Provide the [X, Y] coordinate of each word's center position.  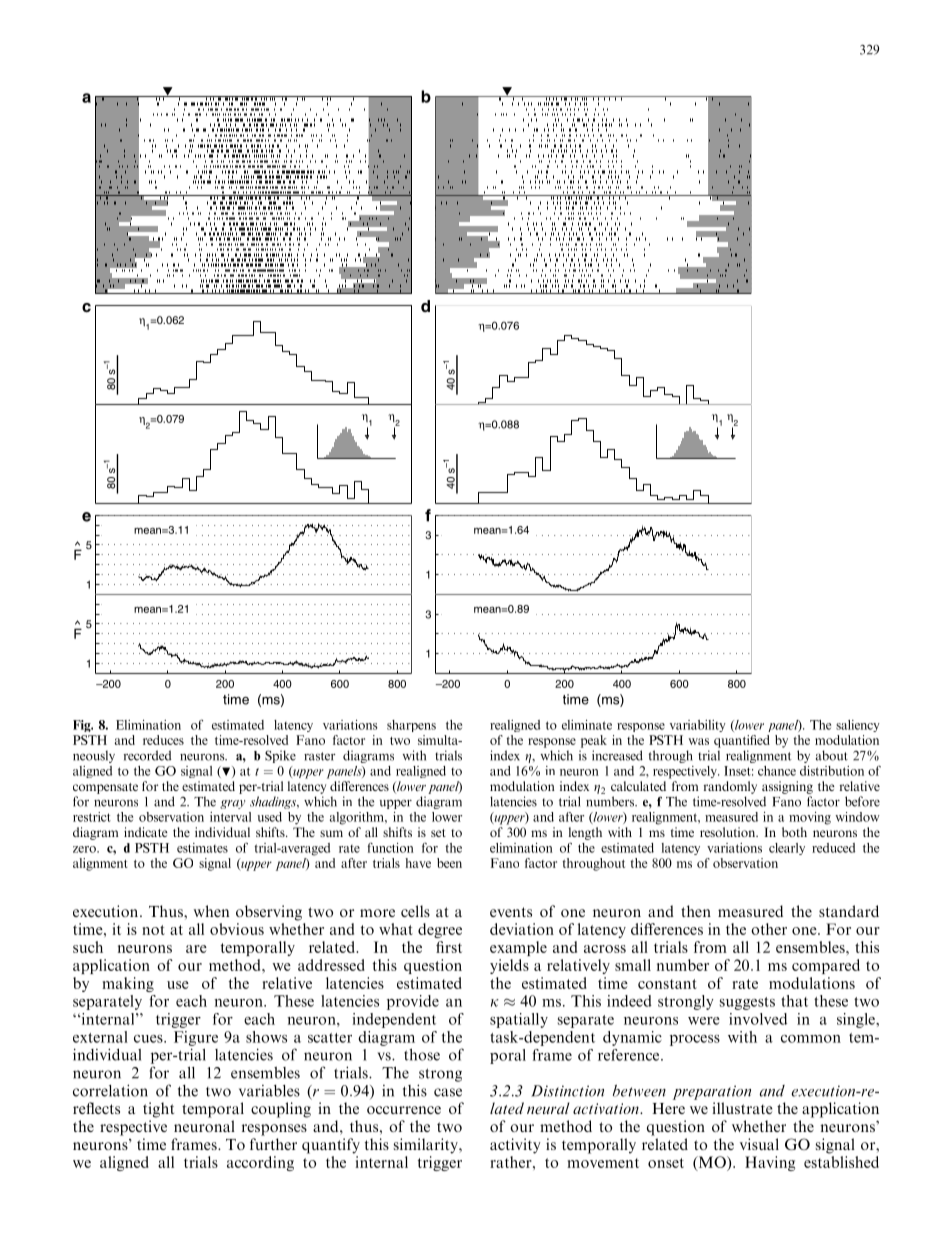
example [518, 948]
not [153, 930]
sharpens [411, 726]
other [769, 929]
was [698, 741]
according [260, 1163]
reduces [163, 740]
